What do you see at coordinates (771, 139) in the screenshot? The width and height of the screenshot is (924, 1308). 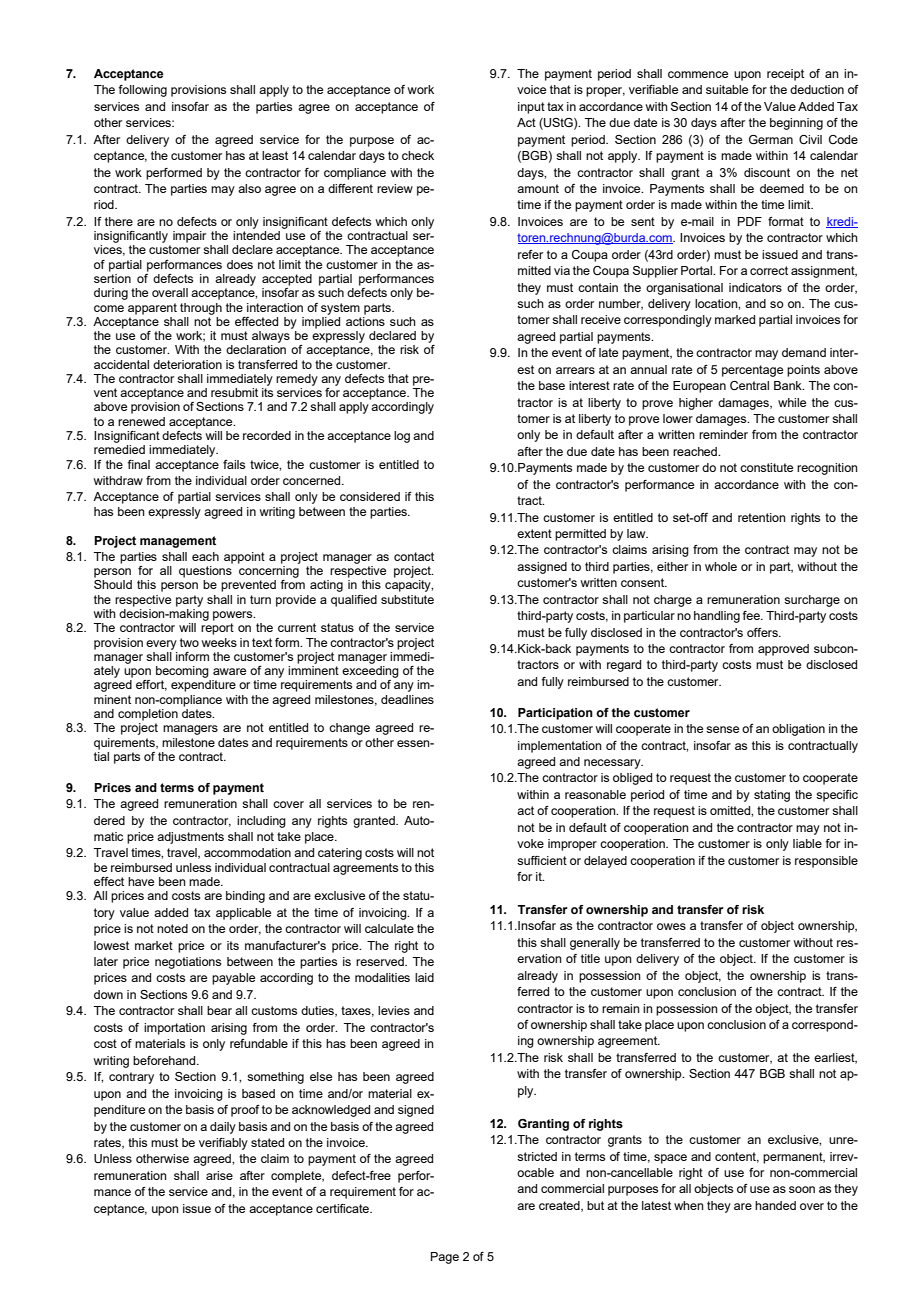 I see `German` at bounding box center [771, 139].
